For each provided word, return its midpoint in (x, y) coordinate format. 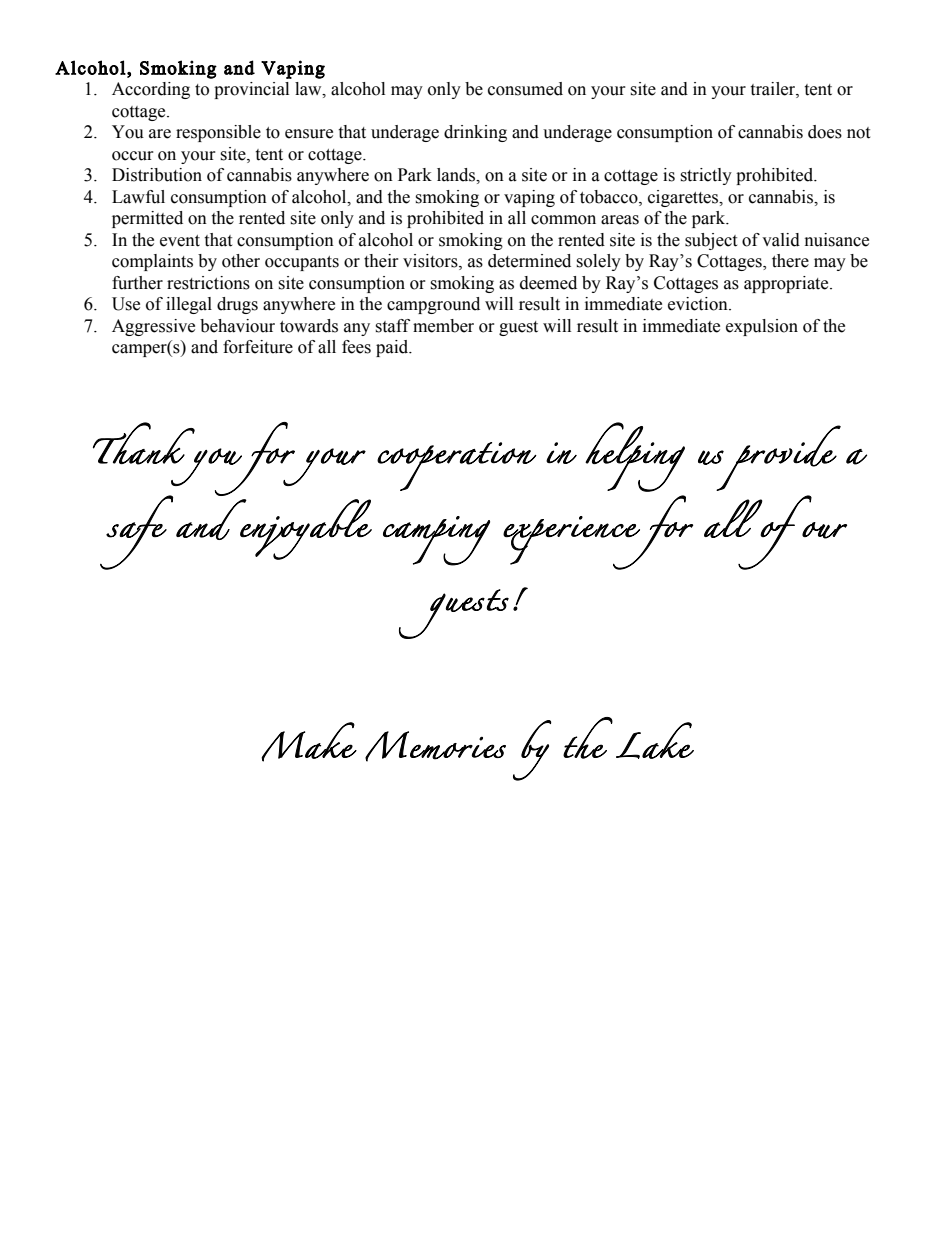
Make (309, 742)
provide (778, 458)
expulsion (762, 327)
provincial (251, 90)
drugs (237, 305)
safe (136, 532)
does (825, 132)
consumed (525, 89)
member (443, 326)
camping (436, 541)
